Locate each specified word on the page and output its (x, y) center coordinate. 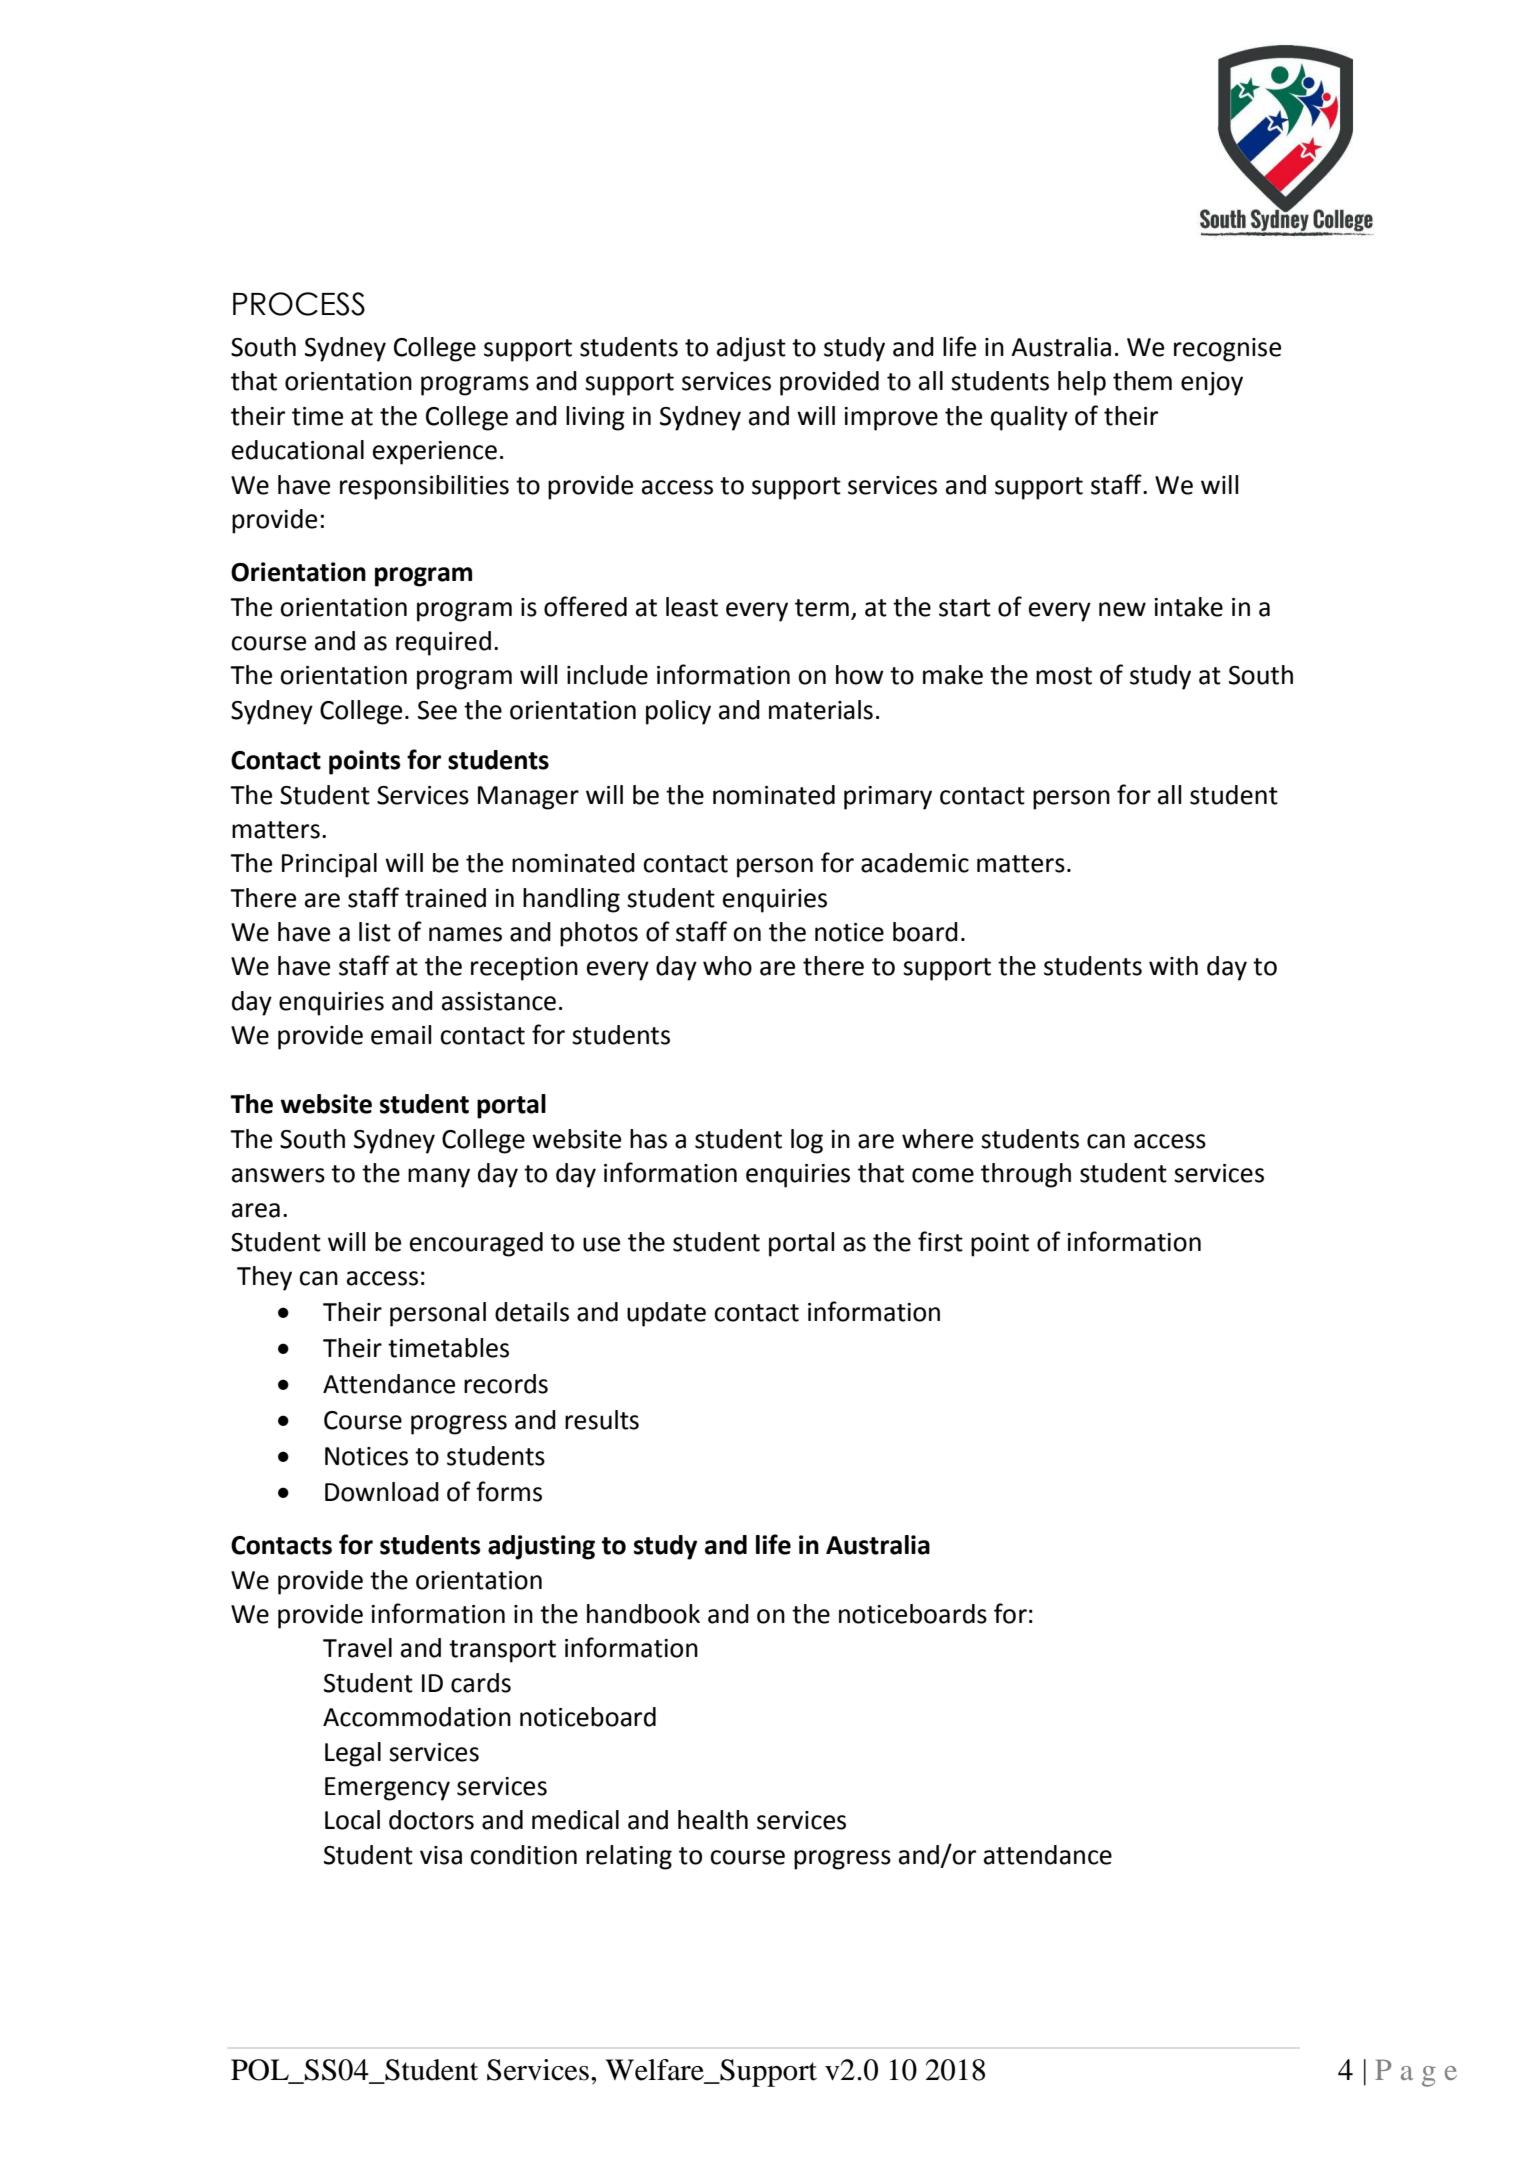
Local (352, 1820)
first (940, 1241)
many (439, 1178)
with (1173, 966)
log (807, 1141)
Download (382, 1492)
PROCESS (299, 304)
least (692, 607)
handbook (643, 1614)
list (375, 932)
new (1122, 609)
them (1142, 381)
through (1026, 1175)
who (727, 966)
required (443, 643)
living (595, 418)
